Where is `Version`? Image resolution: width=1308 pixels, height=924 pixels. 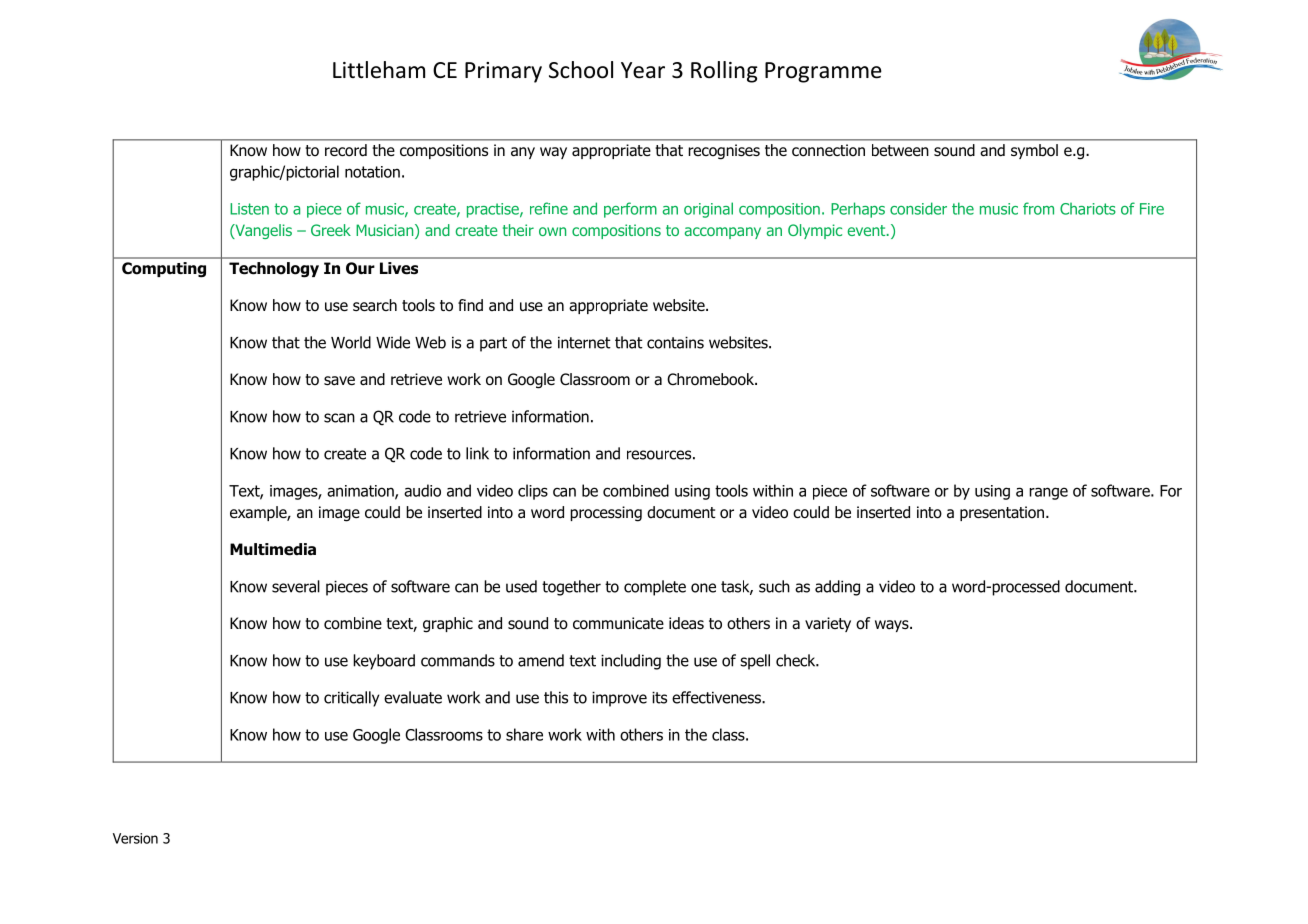
Version is located at coordinates (135, 838).
